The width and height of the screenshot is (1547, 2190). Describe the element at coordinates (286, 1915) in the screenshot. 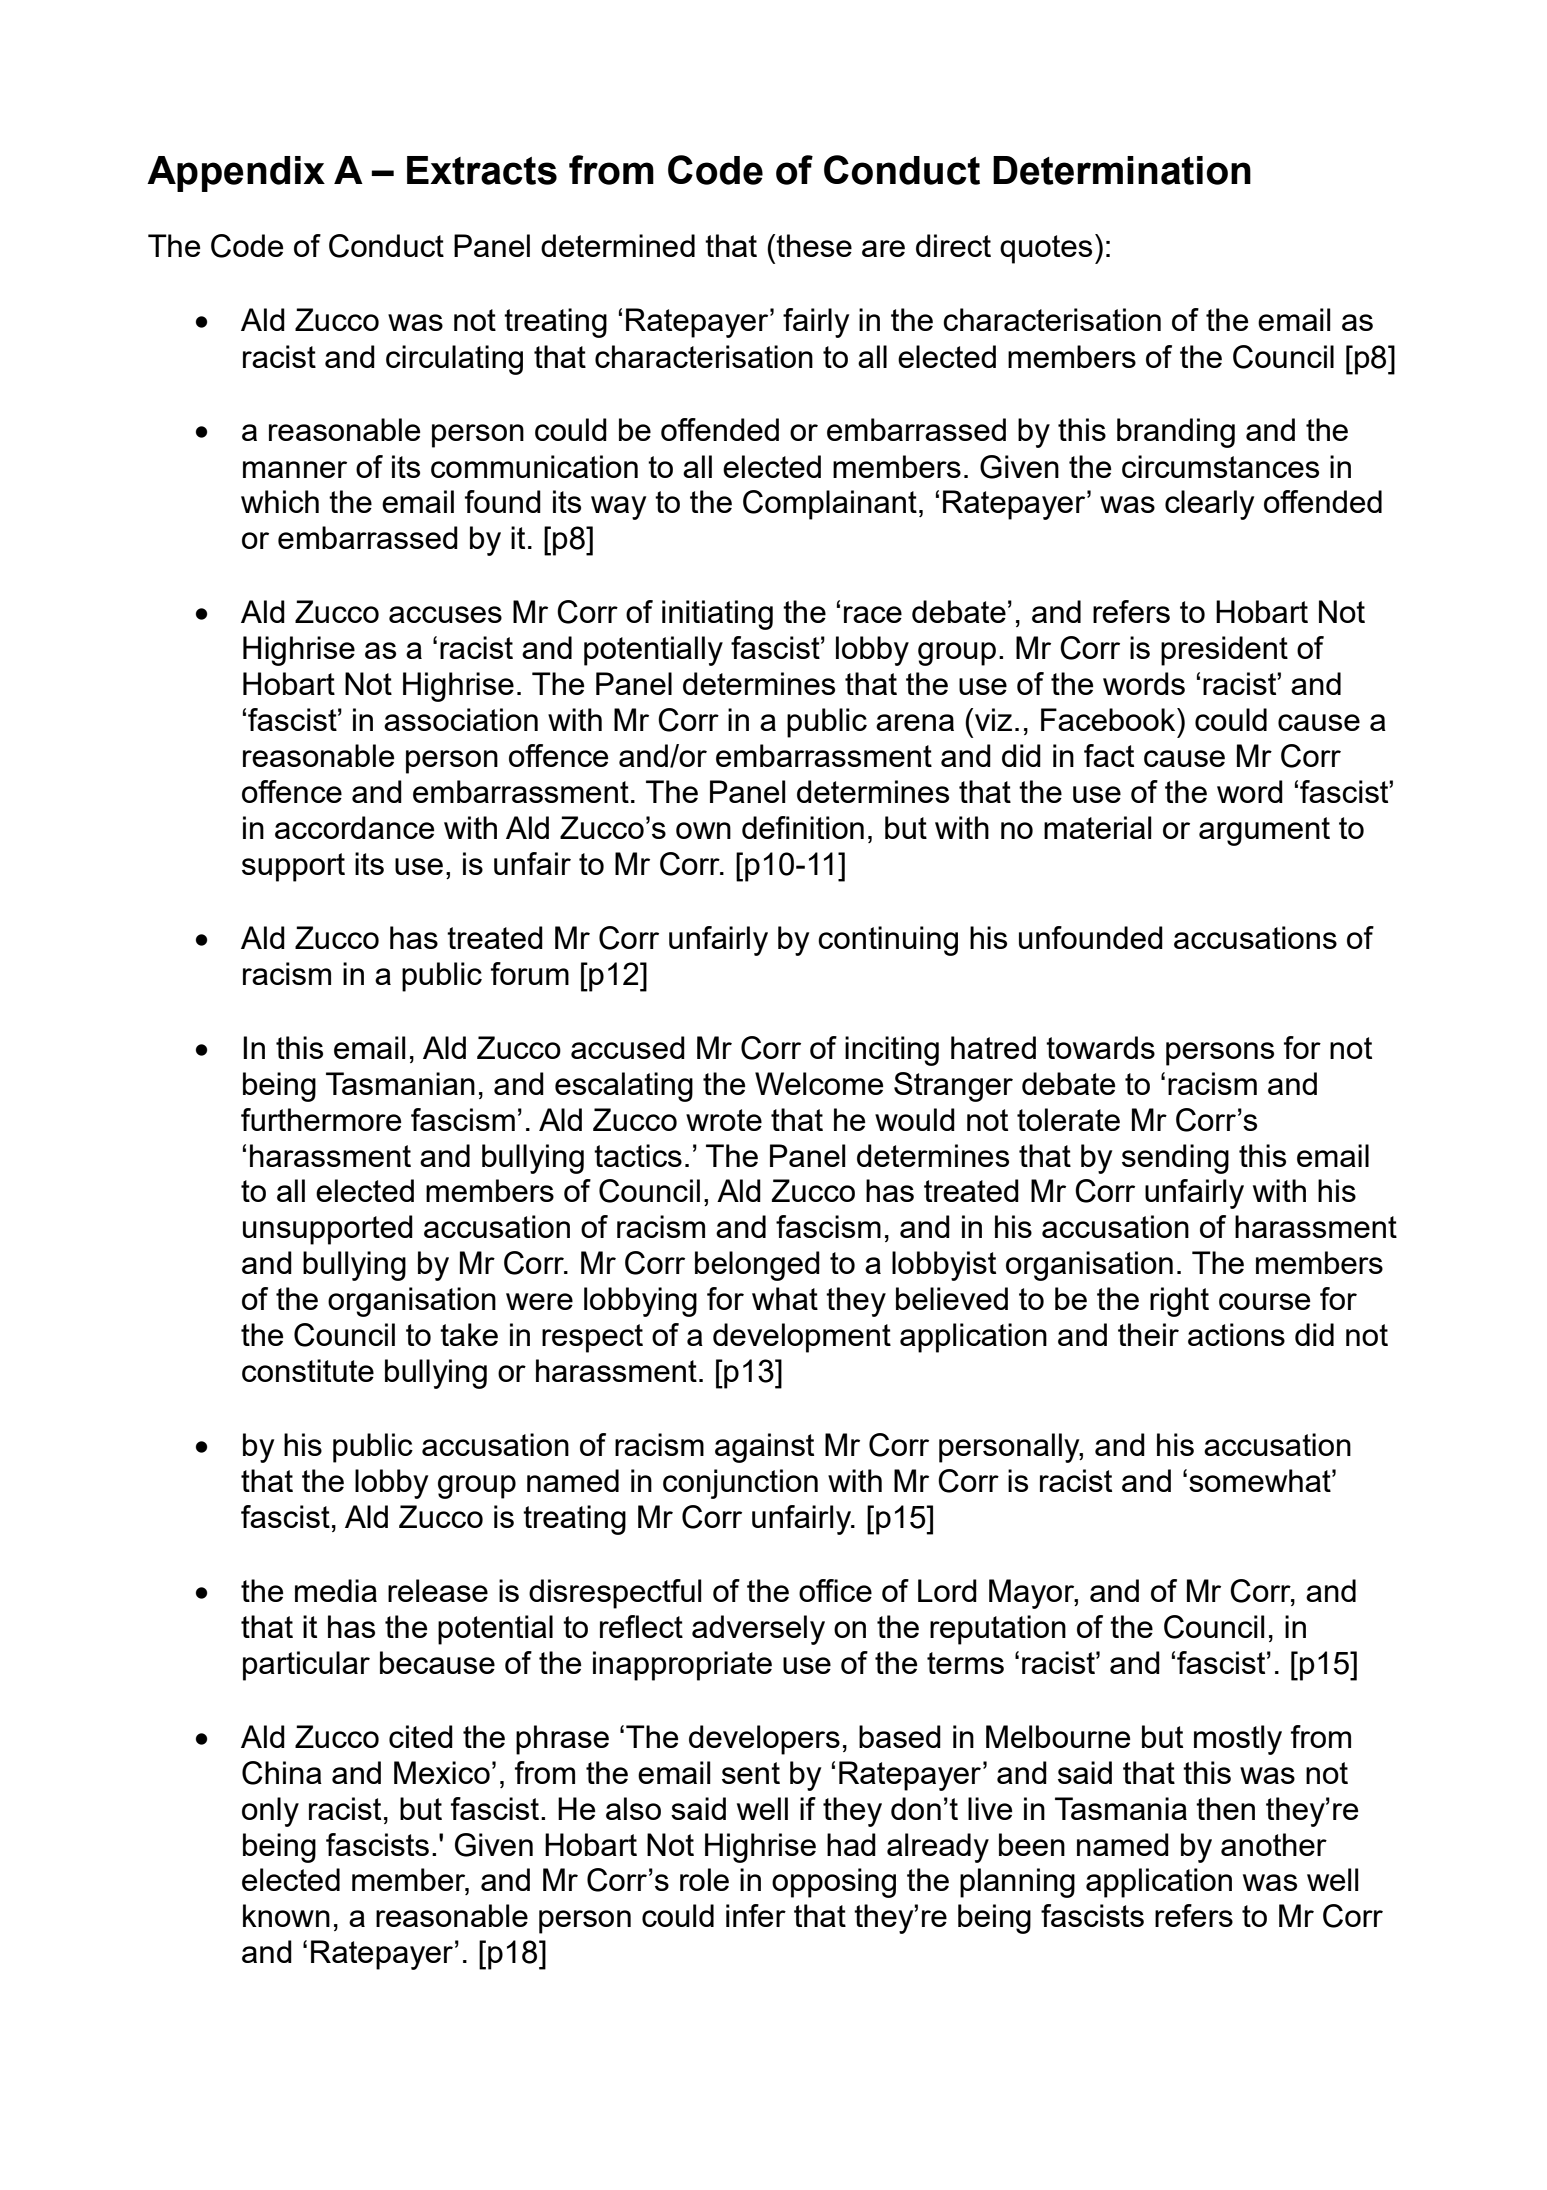

I see `known` at that location.
